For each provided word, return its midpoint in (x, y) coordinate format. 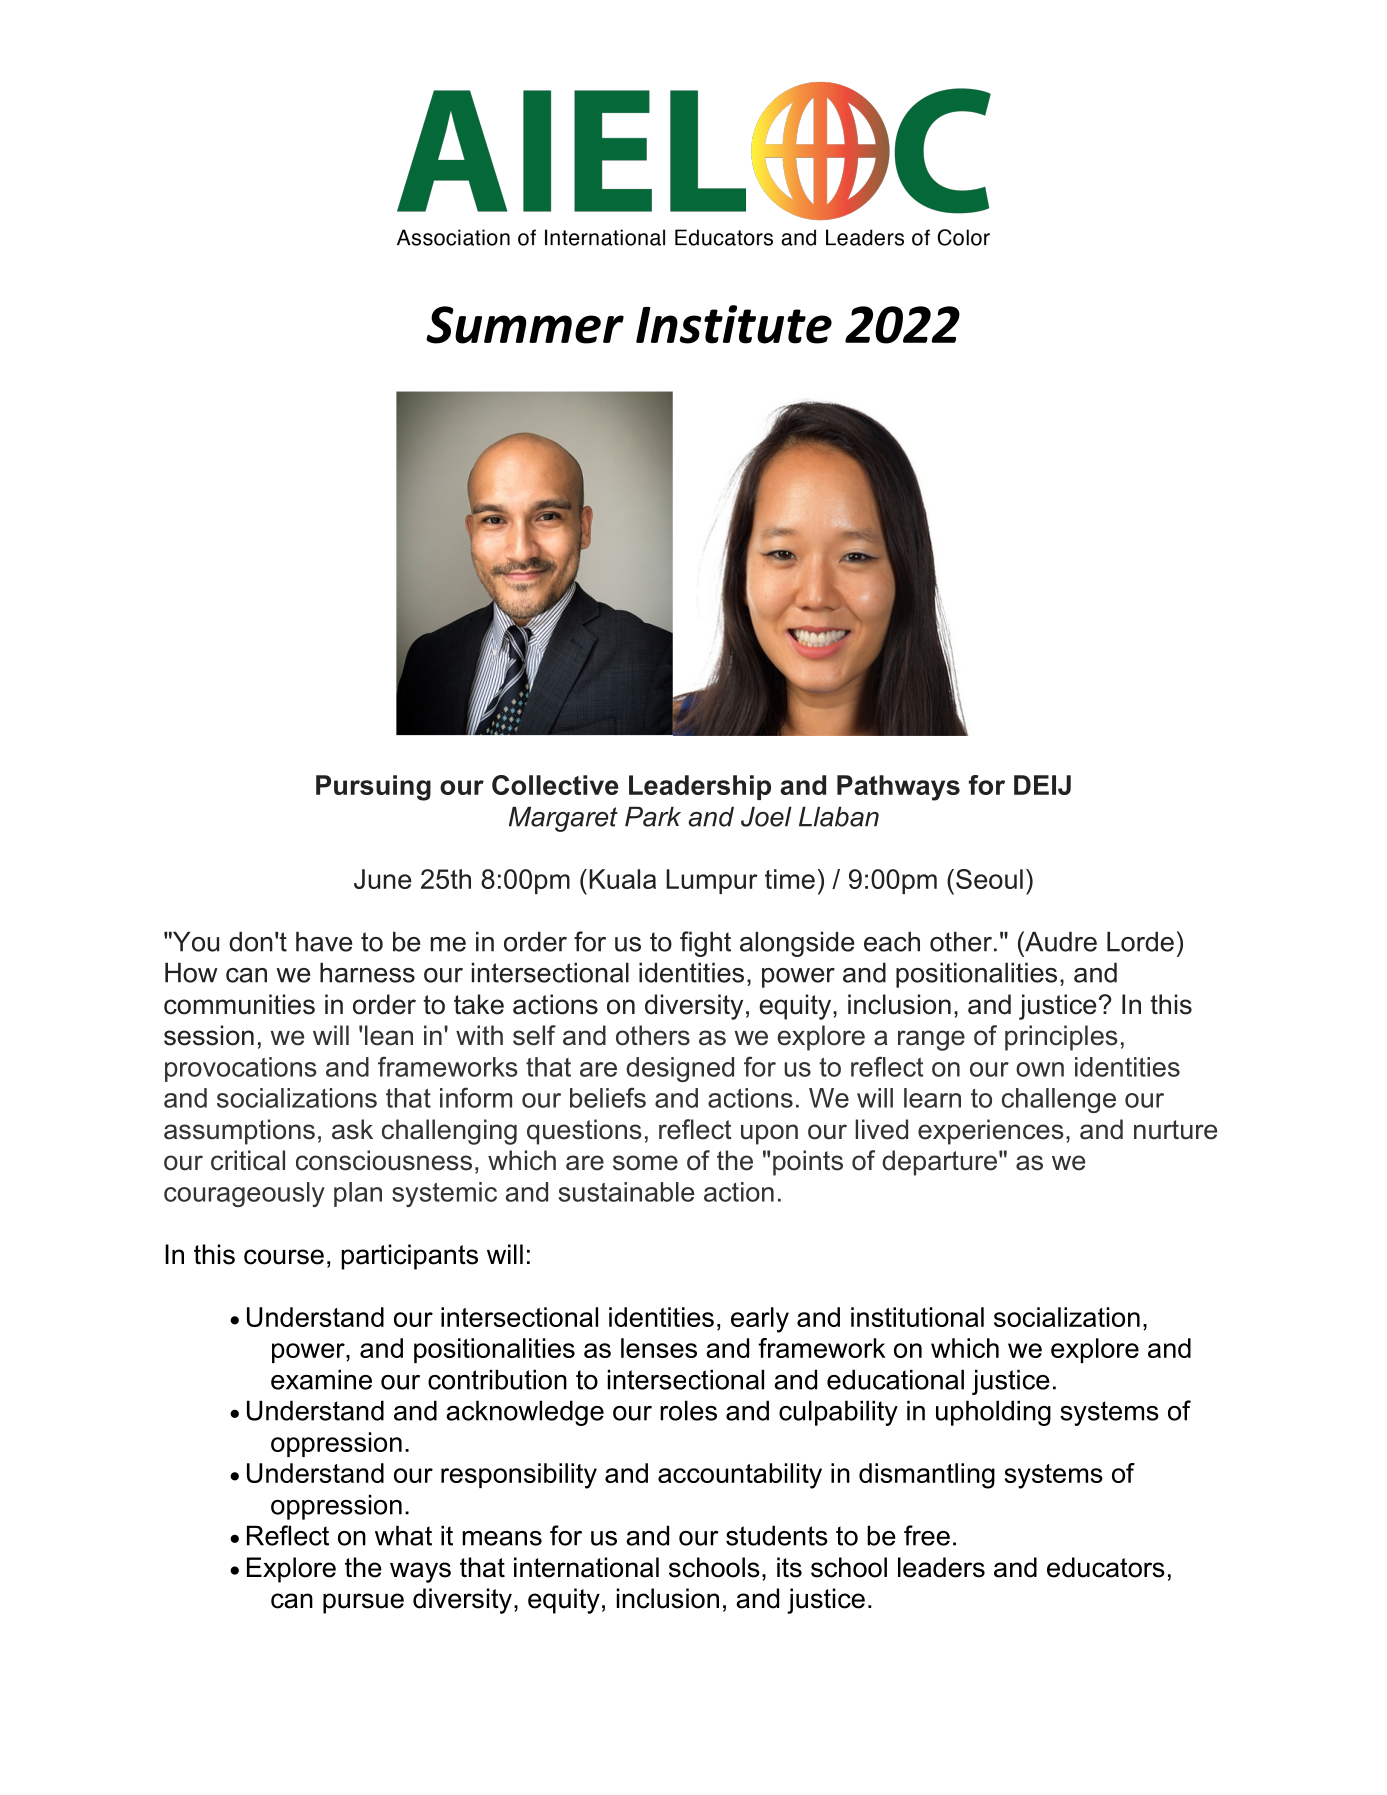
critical (248, 1160)
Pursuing (373, 788)
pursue (363, 1603)
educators (1106, 1567)
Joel (766, 816)
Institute (734, 324)
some (645, 1163)
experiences (991, 1132)
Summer (525, 325)
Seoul (989, 879)
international (586, 1567)
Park (653, 816)
